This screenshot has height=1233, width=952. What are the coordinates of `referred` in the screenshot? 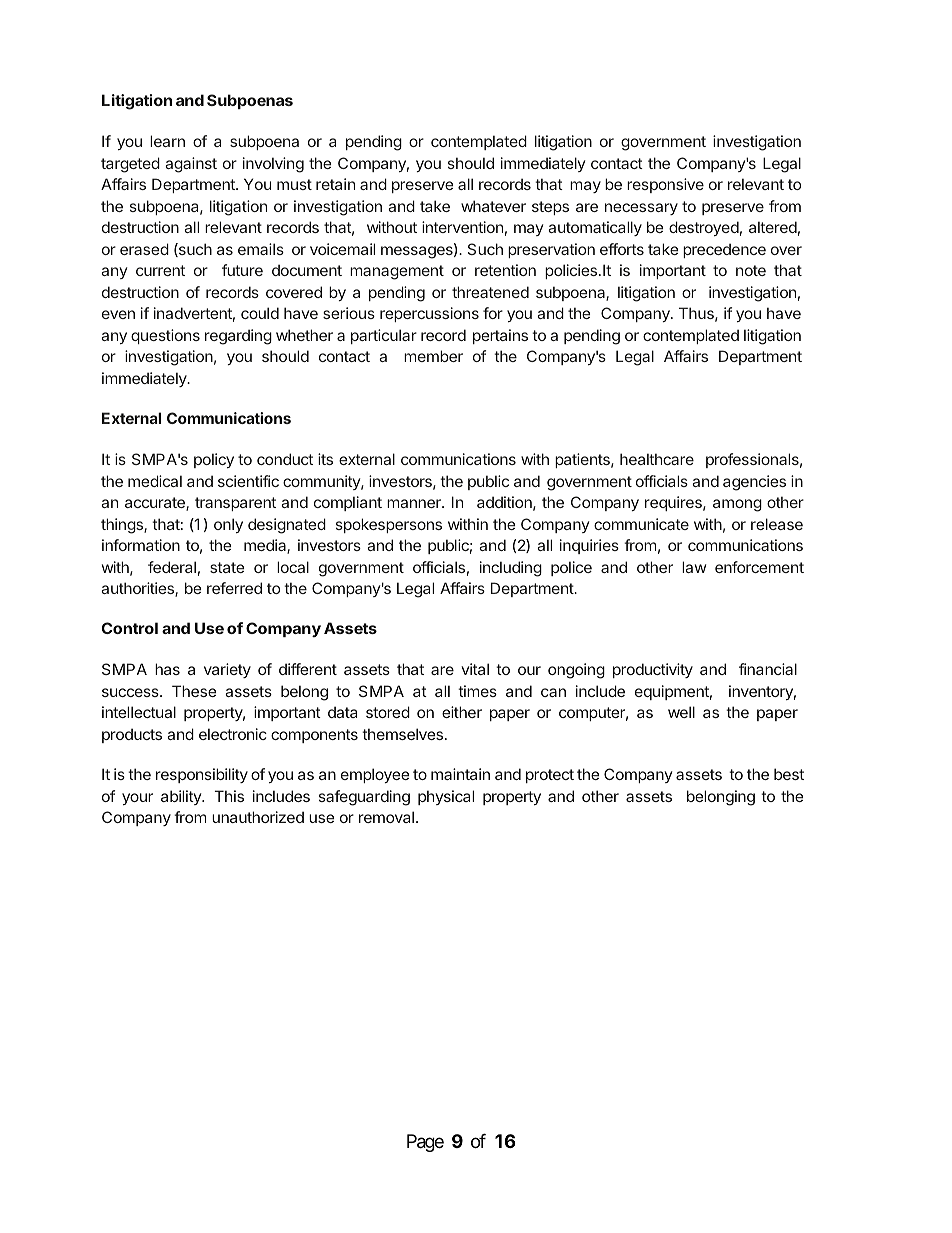 It's located at (234, 588).
